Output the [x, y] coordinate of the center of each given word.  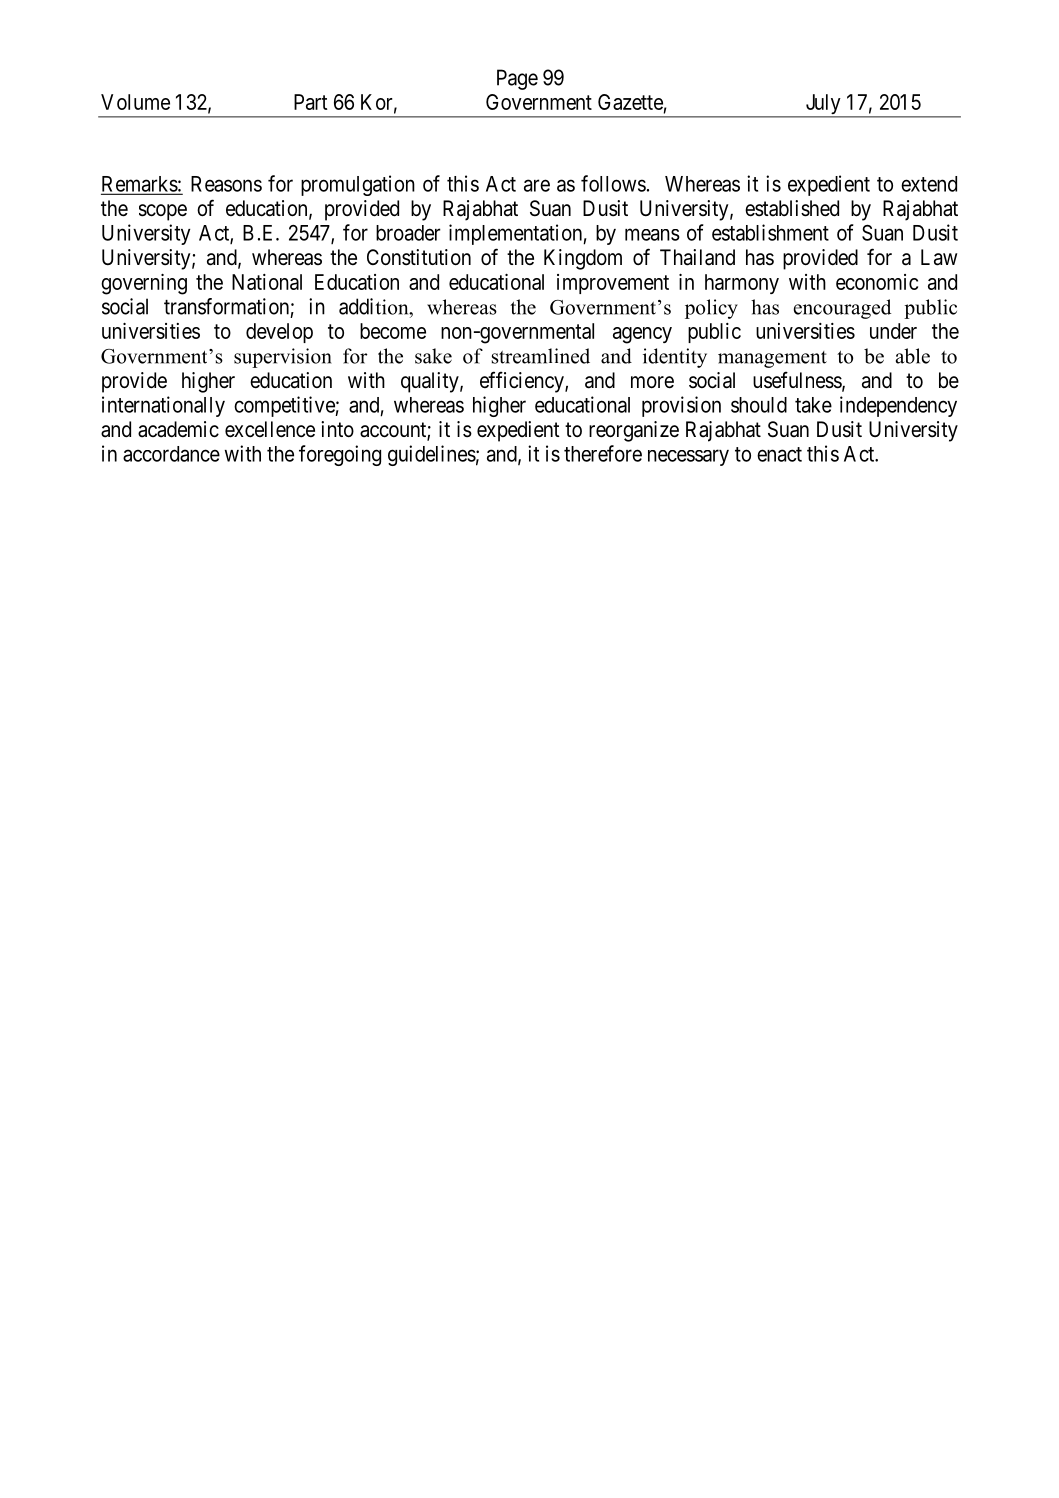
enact [779, 454]
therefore [603, 453]
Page [517, 79]
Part [310, 102]
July [823, 105]
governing [144, 284]
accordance [171, 454]
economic [877, 282]
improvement [613, 284]
